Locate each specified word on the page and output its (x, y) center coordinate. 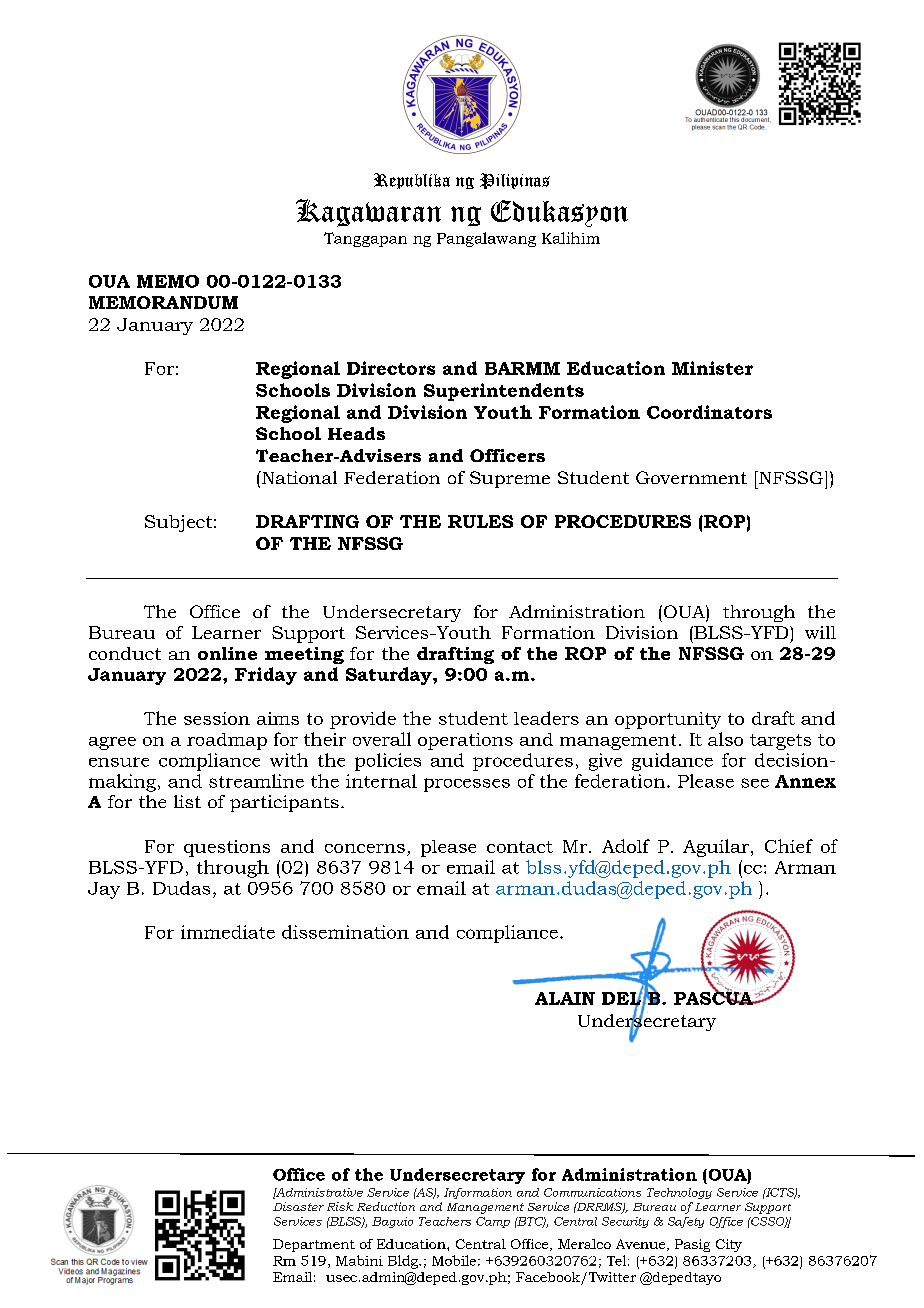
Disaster (298, 1206)
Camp (493, 1222)
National (298, 477)
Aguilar (716, 848)
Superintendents (504, 392)
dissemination (345, 932)
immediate (228, 932)
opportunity (668, 720)
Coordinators (709, 412)
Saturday (390, 676)
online (227, 653)
